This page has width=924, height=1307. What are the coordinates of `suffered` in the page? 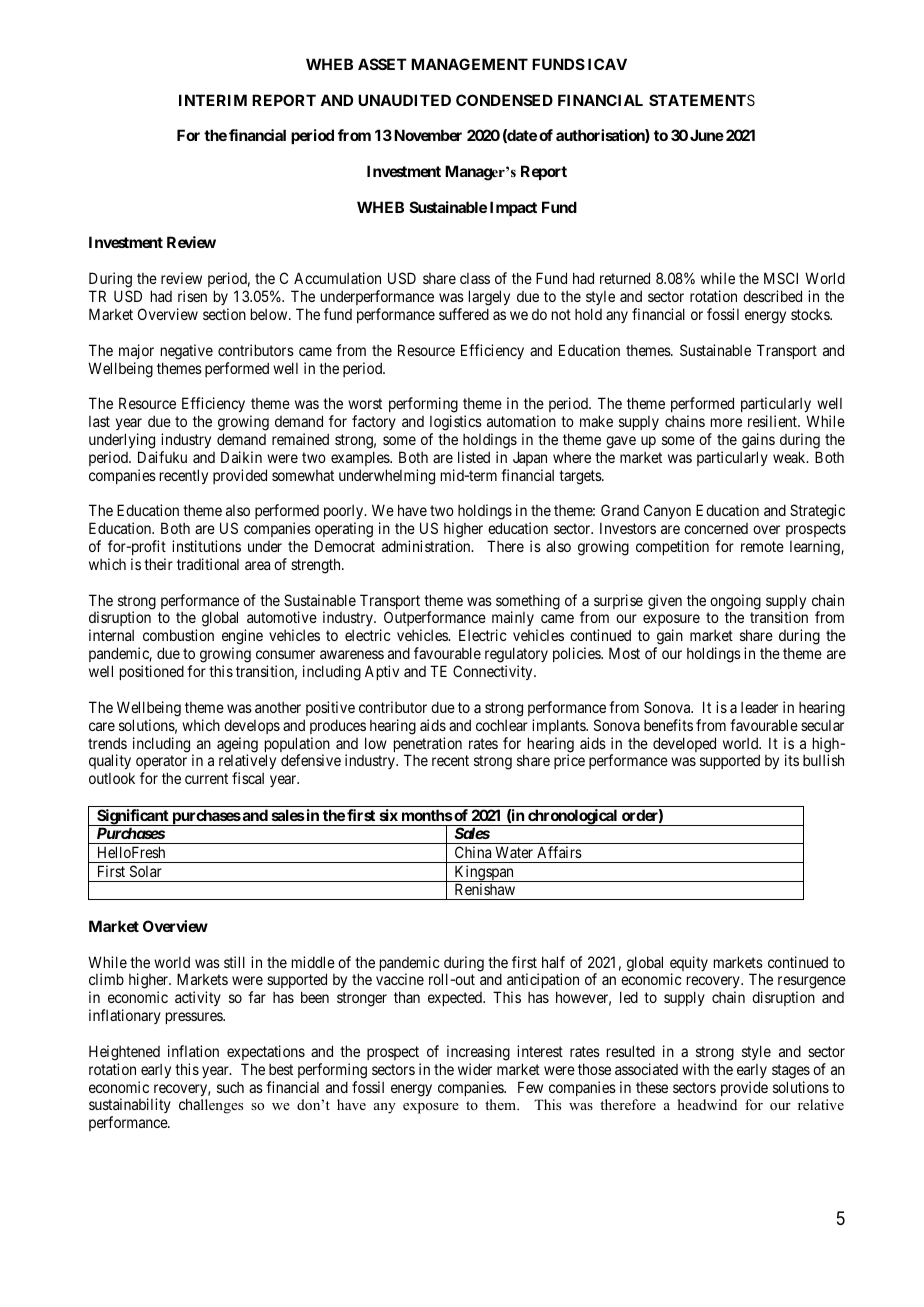 It's located at (464, 314).
